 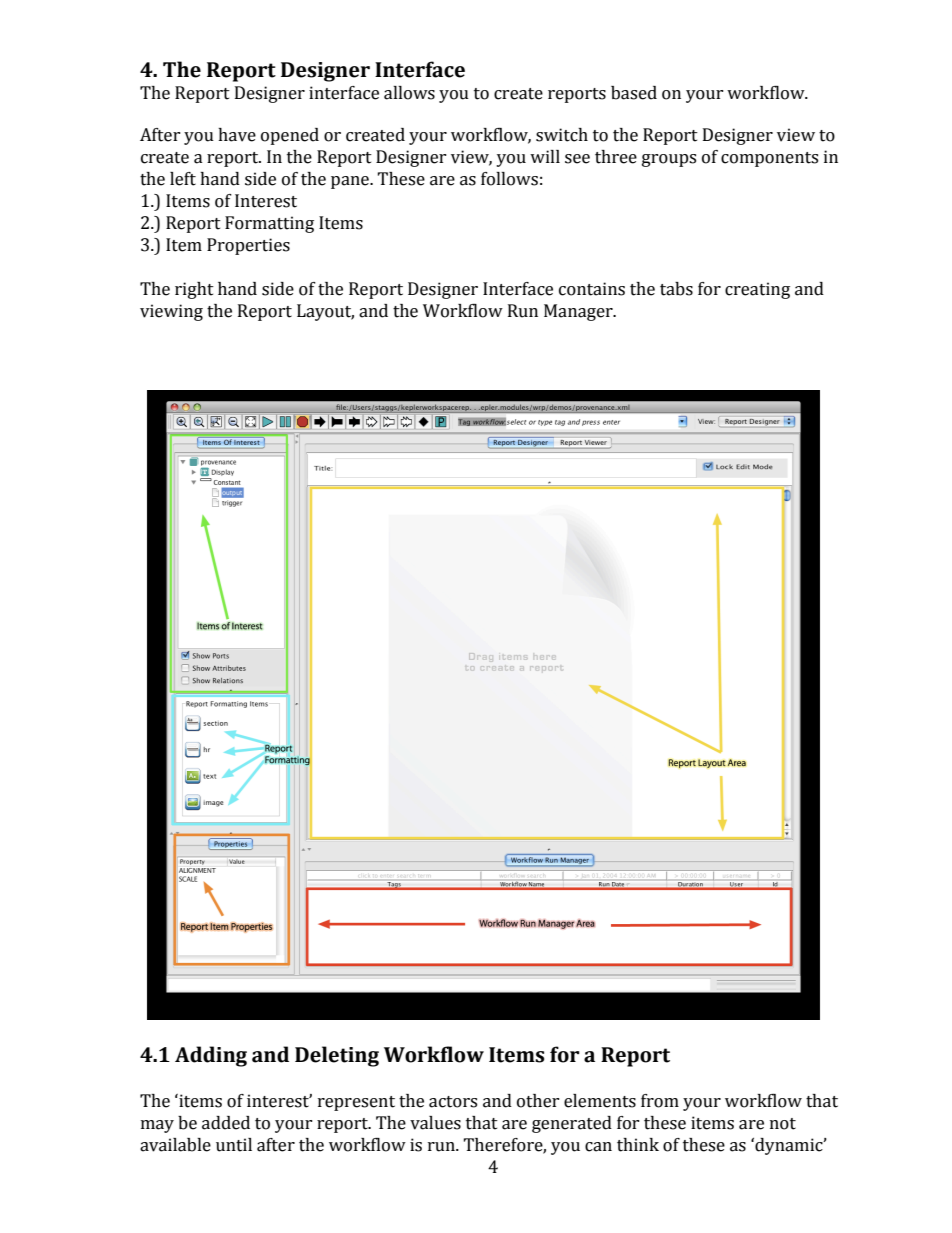 I want to click on have, so click(x=237, y=135).
